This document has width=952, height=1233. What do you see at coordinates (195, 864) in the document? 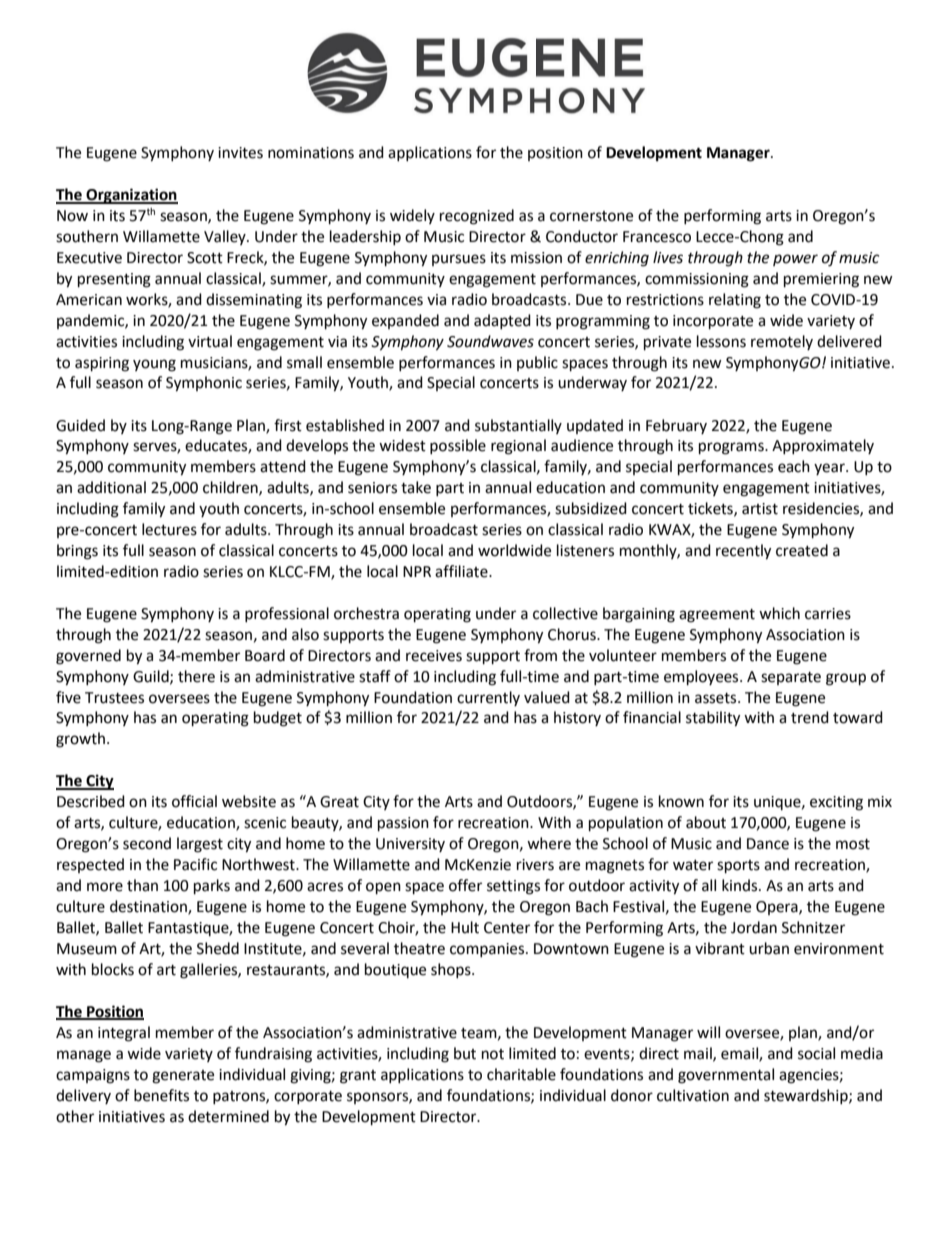
I see `Pacific` at bounding box center [195, 864].
